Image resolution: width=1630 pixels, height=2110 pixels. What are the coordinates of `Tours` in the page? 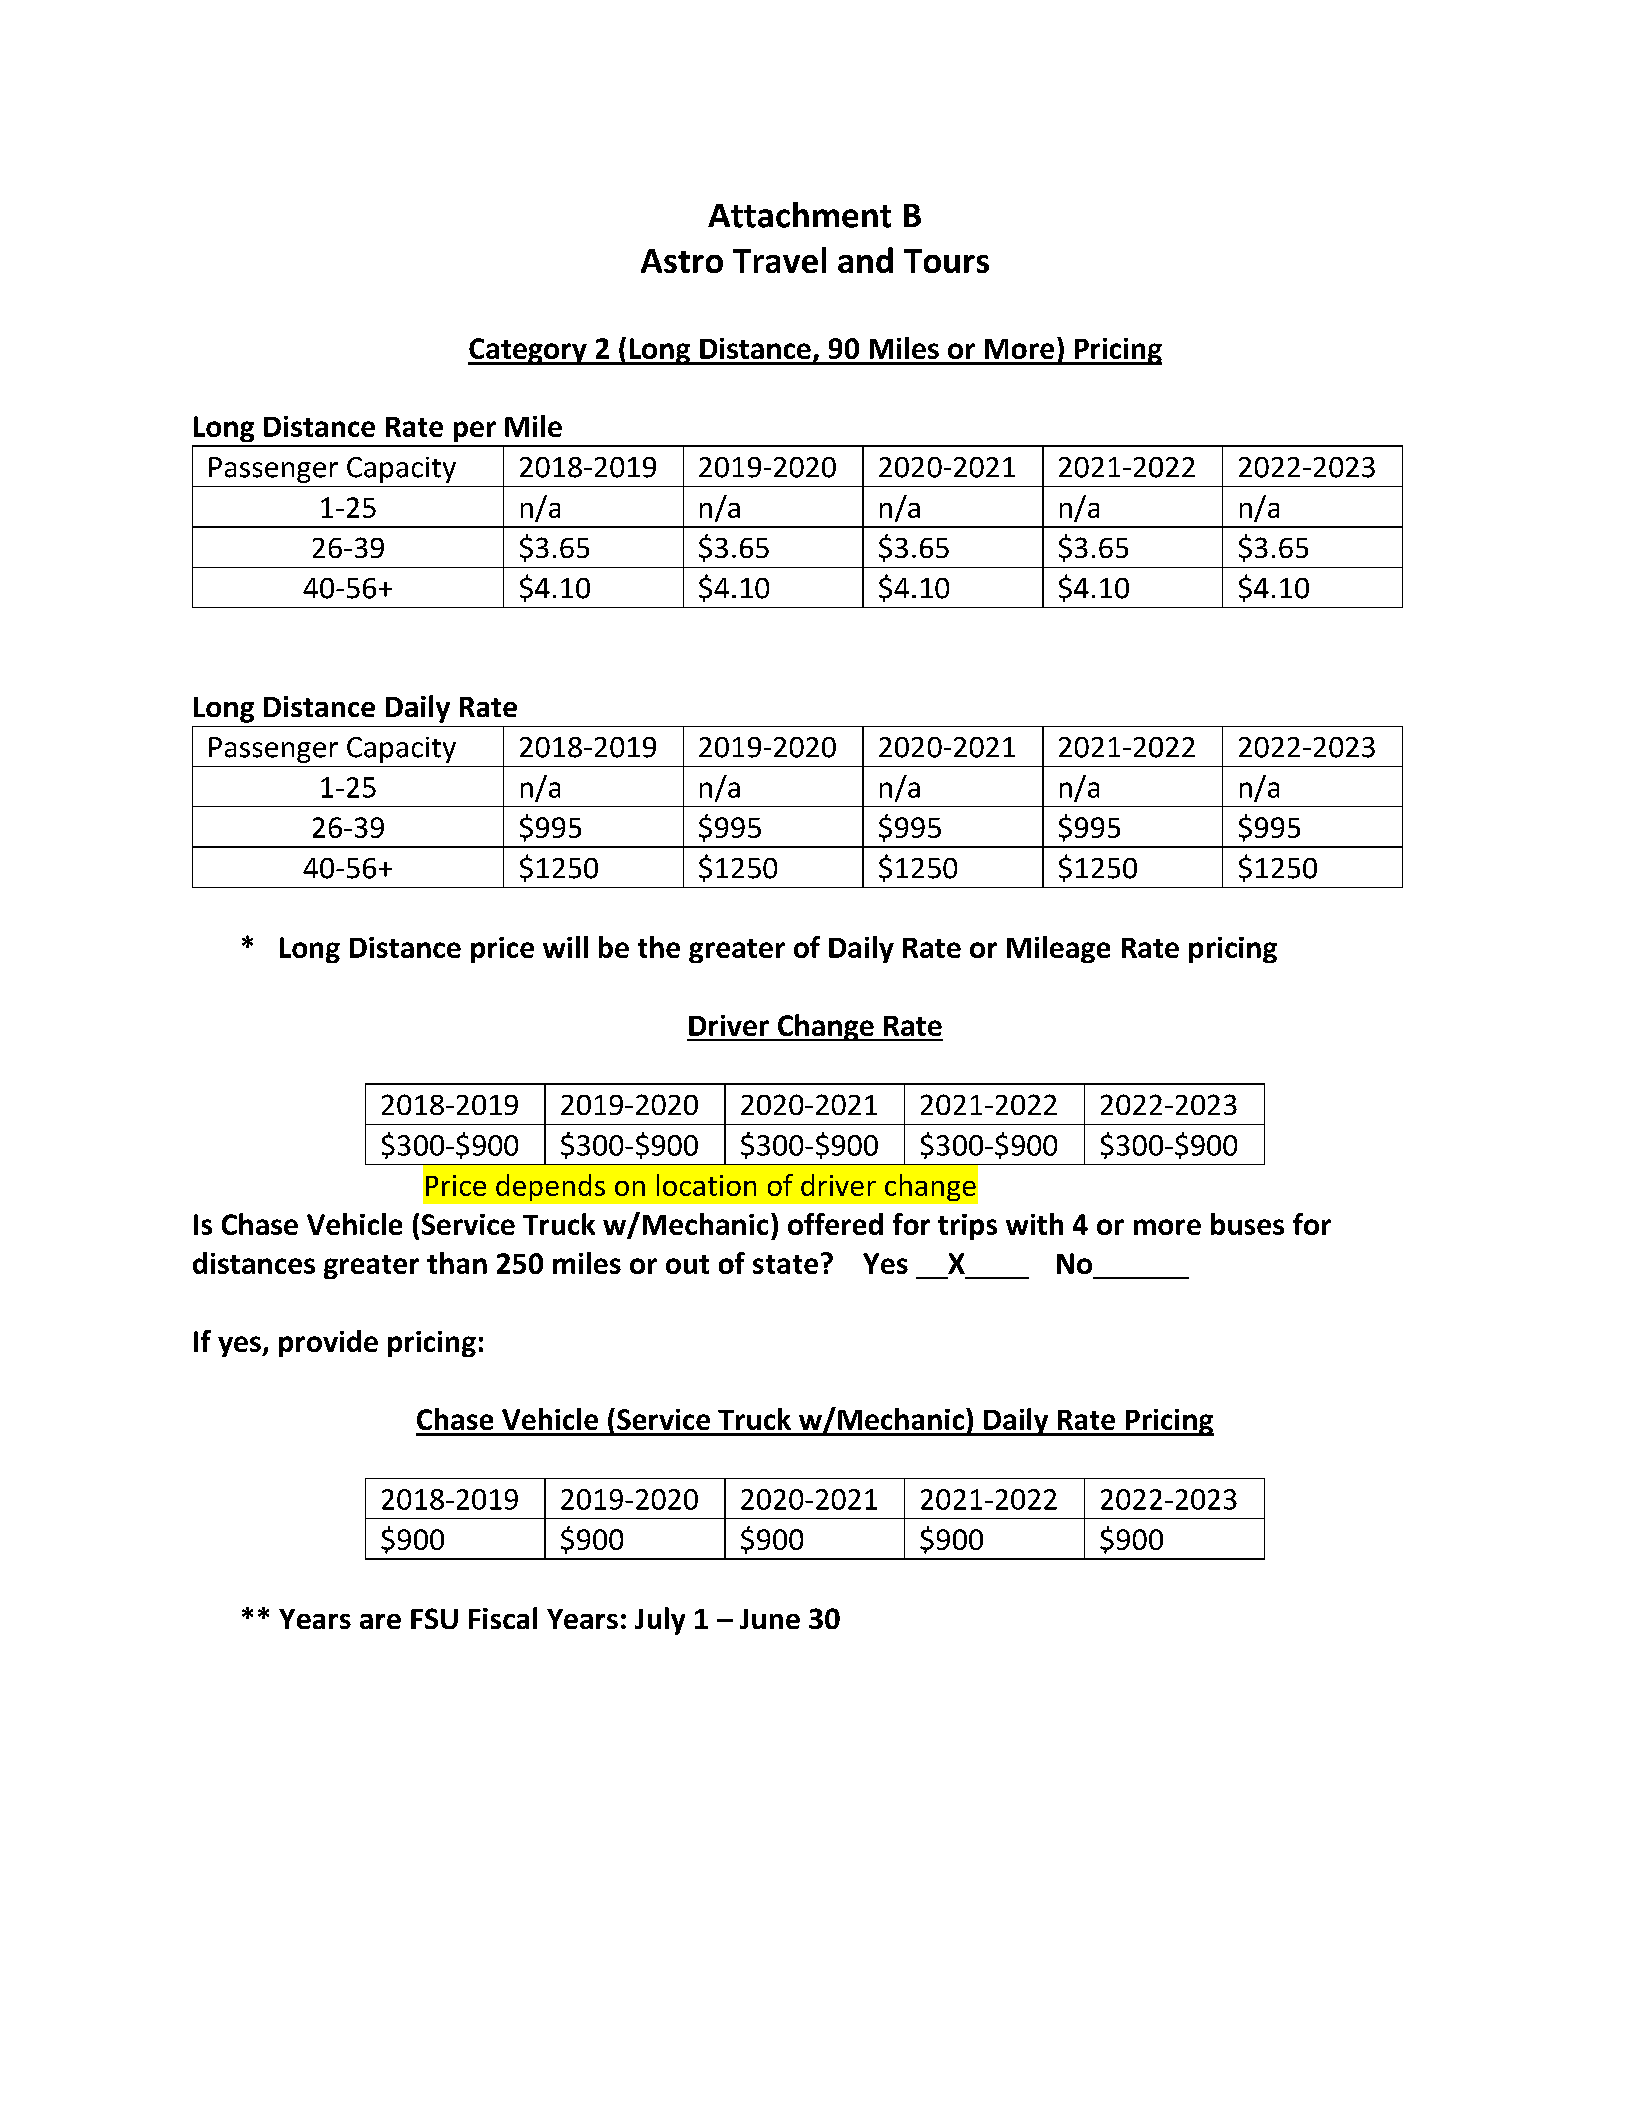 It's located at (946, 261).
